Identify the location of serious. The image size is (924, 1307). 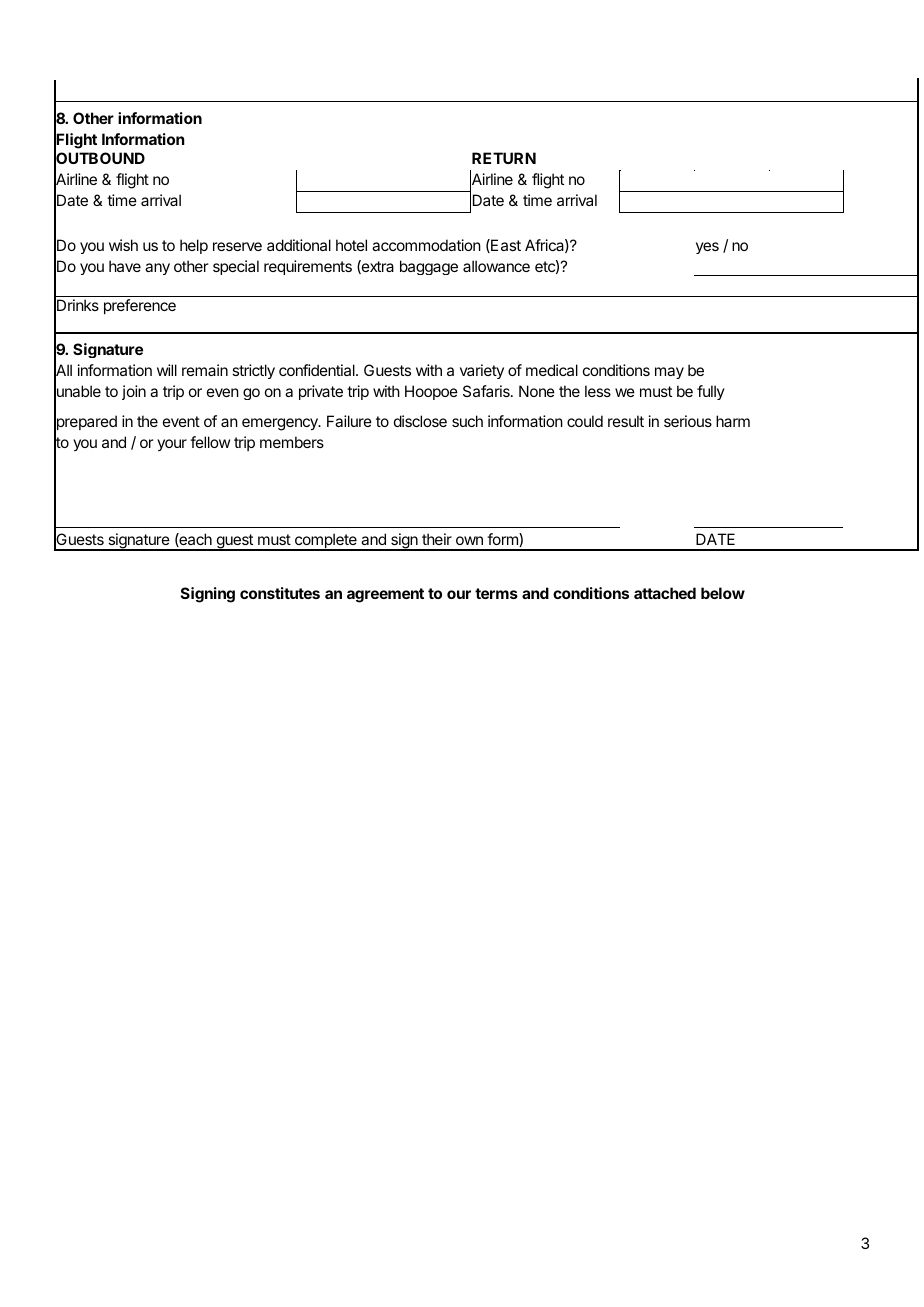
(688, 421).
